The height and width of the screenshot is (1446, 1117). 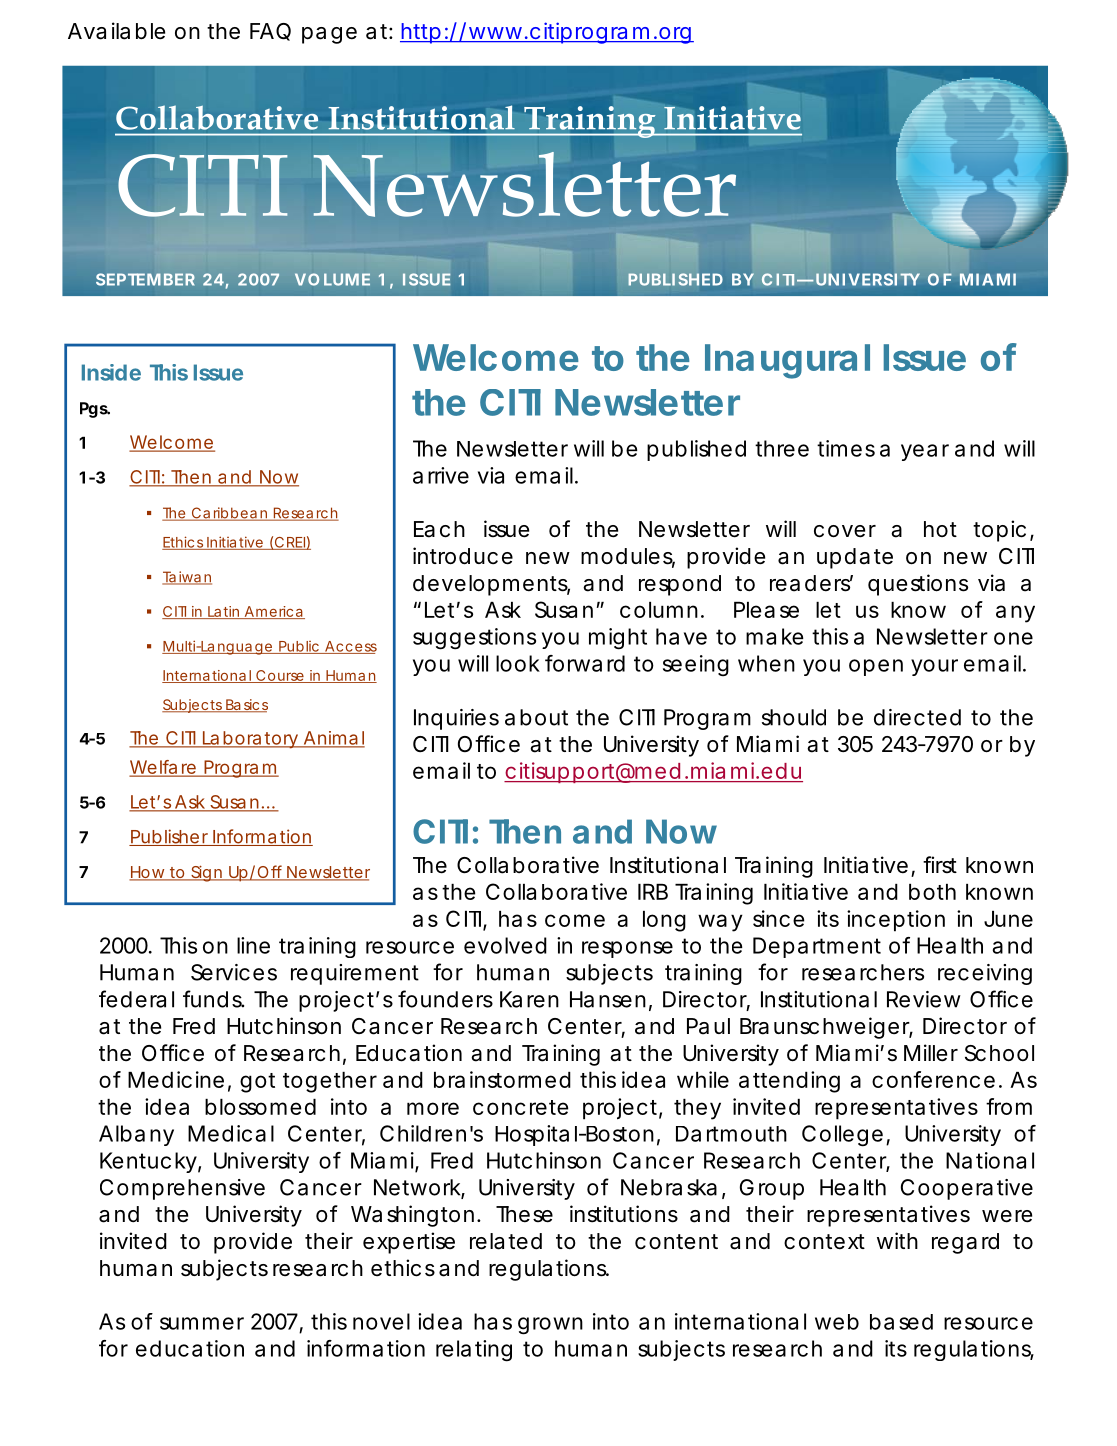 I want to click on summer, so click(x=202, y=1323).
